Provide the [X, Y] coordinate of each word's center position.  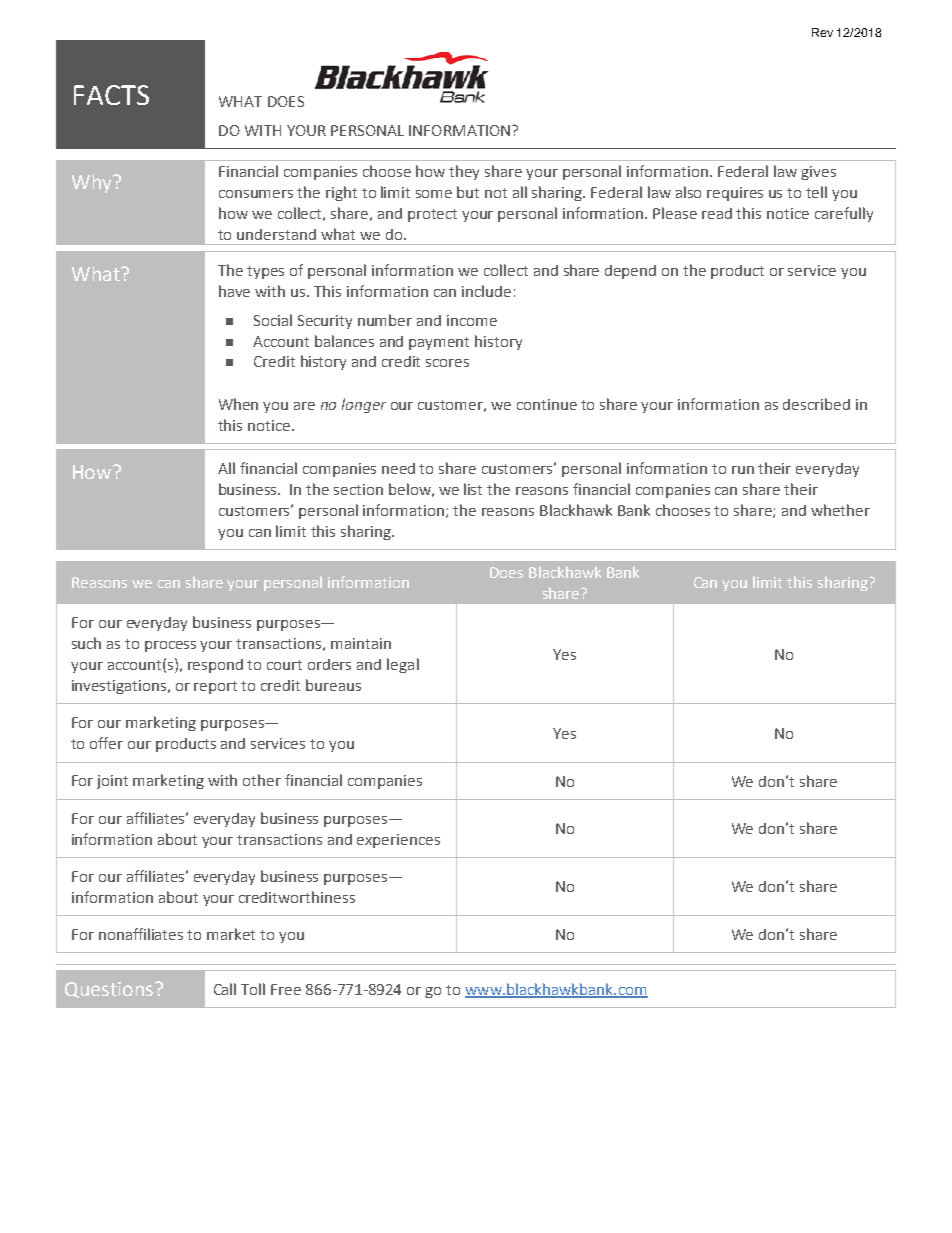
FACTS [111, 95]
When [238, 404]
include [486, 291]
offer [106, 743]
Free [286, 989]
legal [403, 665]
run [743, 470]
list [473, 489]
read [717, 213]
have [234, 291]
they [464, 172]
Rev [822, 32]
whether [840, 510]
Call [225, 989]
